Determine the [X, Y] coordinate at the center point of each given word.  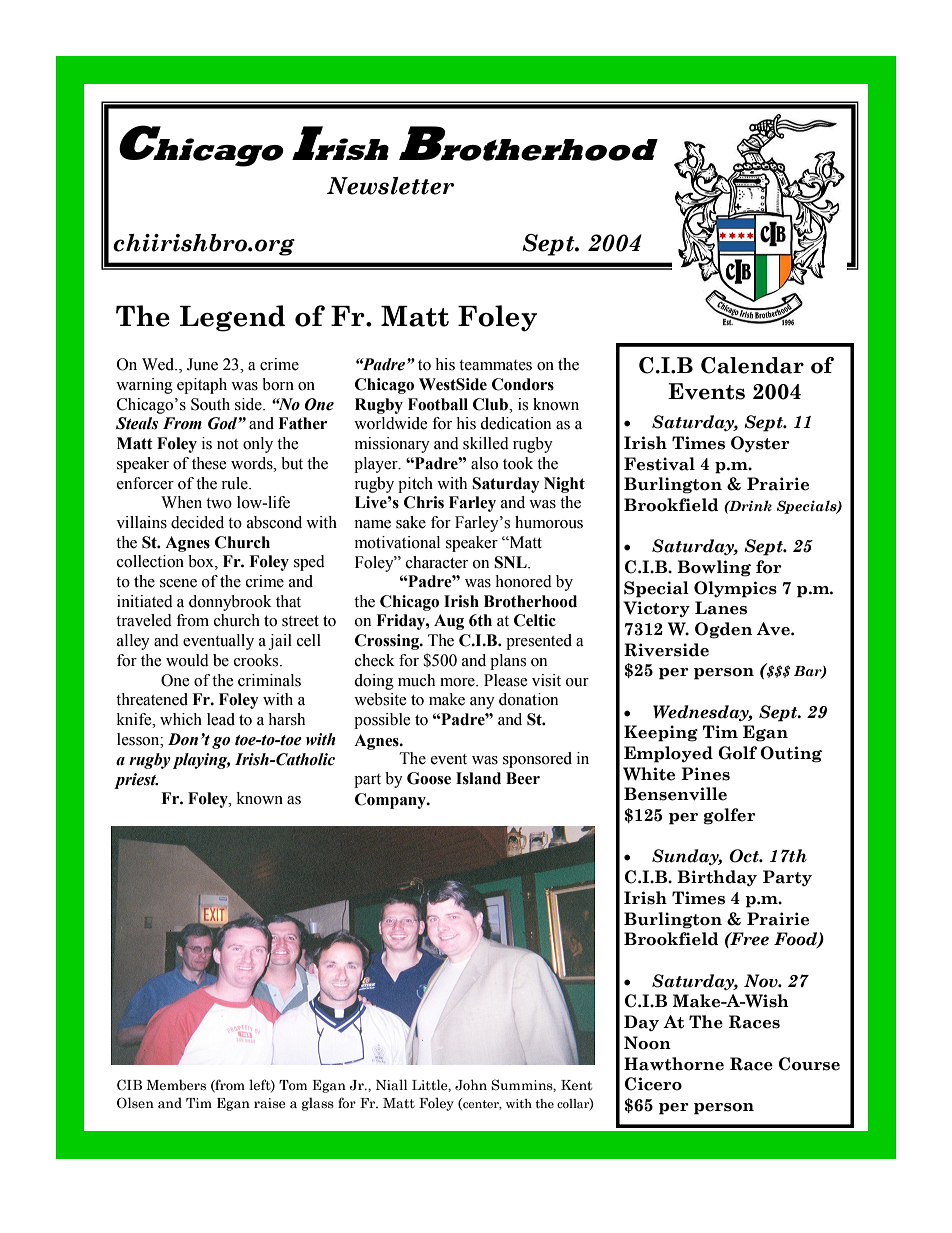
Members [176, 1085]
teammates [495, 365]
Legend [232, 318]
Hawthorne [674, 1064]
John [471, 1085]
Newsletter [390, 186]
